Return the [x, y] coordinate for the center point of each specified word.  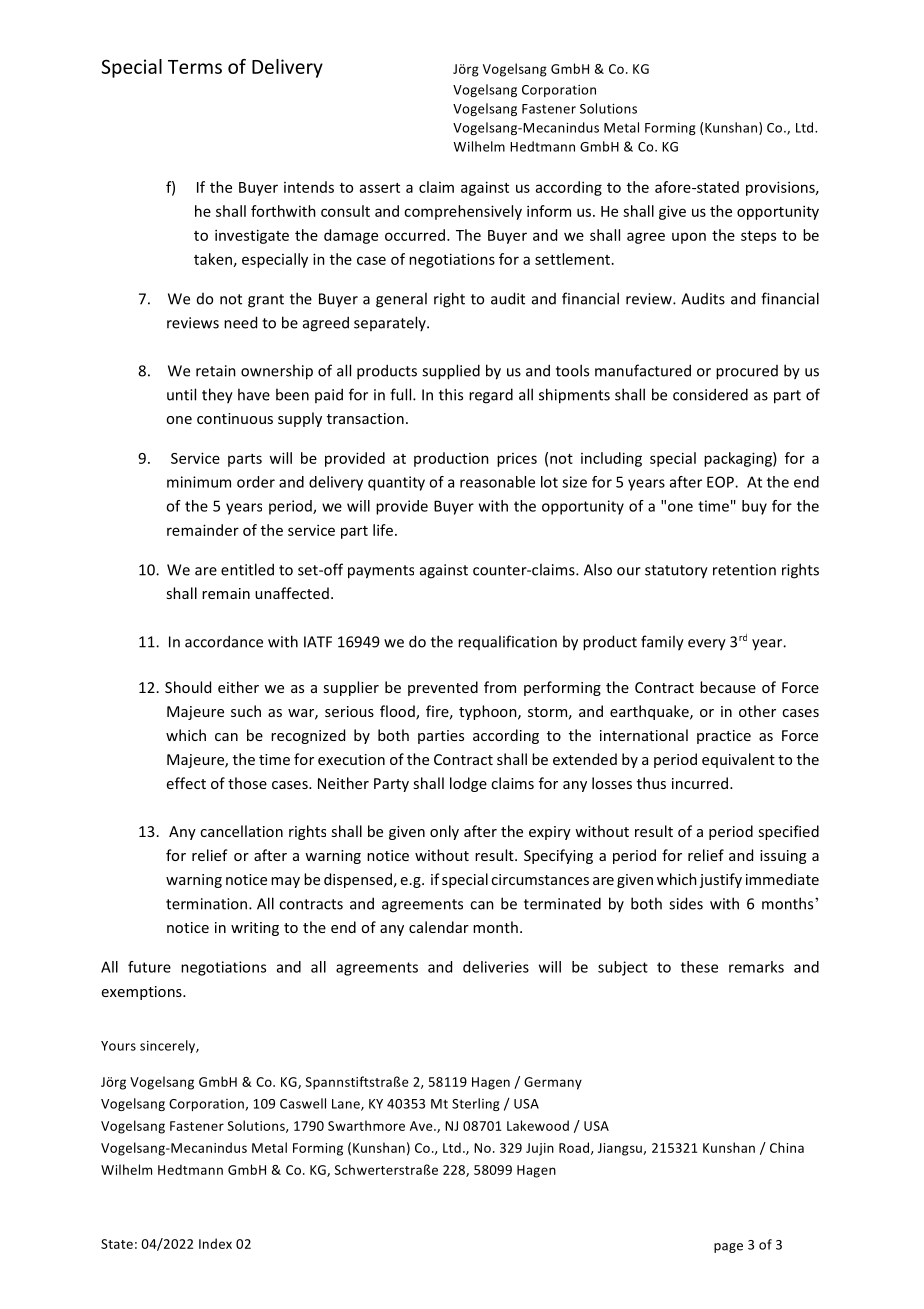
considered [710, 394]
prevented [443, 688]
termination [208, 904]
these [699, 967]
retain [216, 371]
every [707, 645]
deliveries [496, 967]
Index [215, 1243]
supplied [451, 372]
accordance [224, 641]
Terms [195, 67]
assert [380, 188]
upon [689, 238]
